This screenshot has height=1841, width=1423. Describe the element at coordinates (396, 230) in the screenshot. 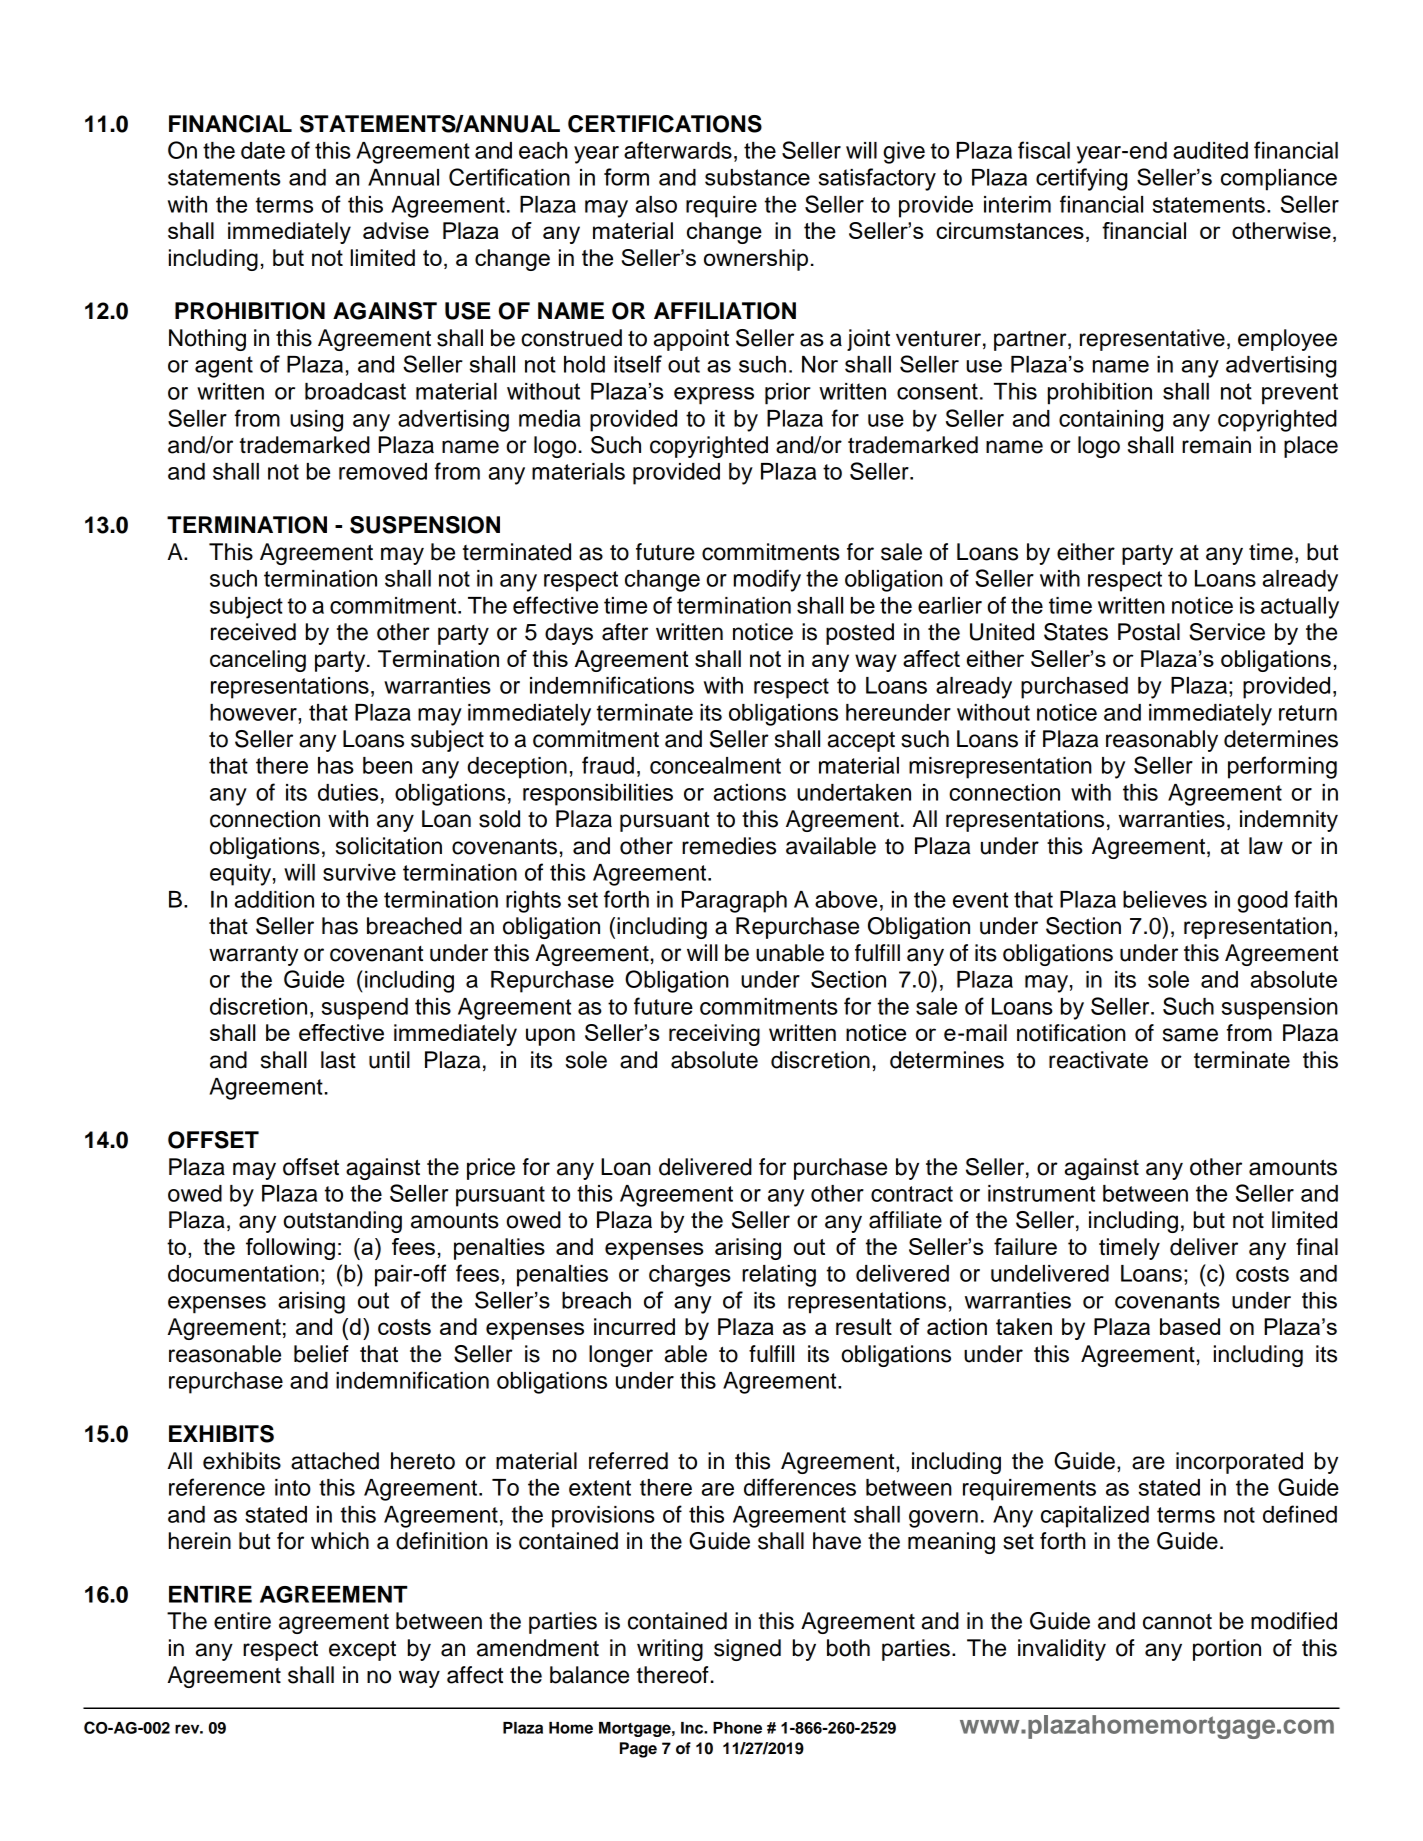

I see `advise` at that location.
